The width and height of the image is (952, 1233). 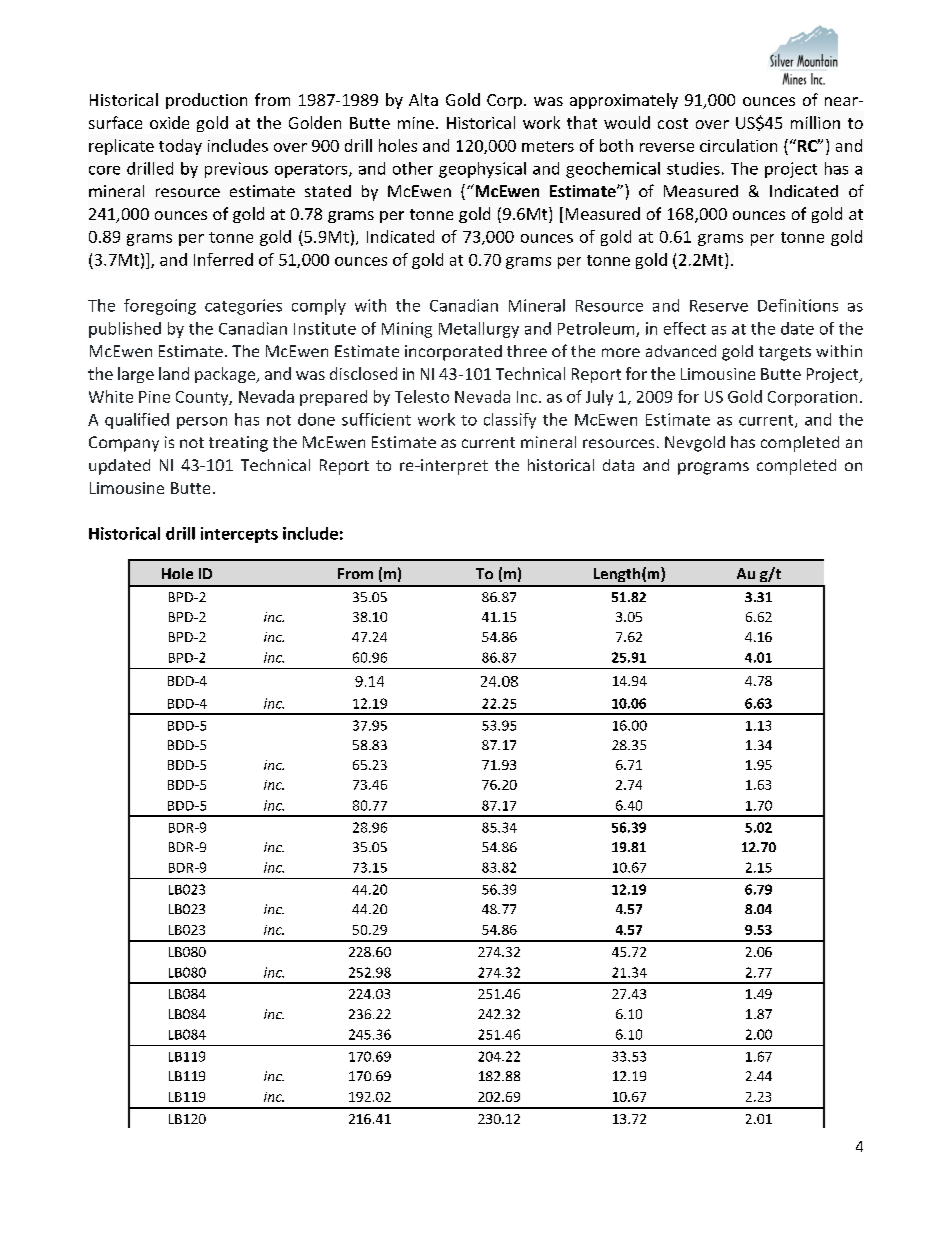 What do you see at coordinates (510, 421) in the image?
I see `classify` at bounding box center [510, 421].
